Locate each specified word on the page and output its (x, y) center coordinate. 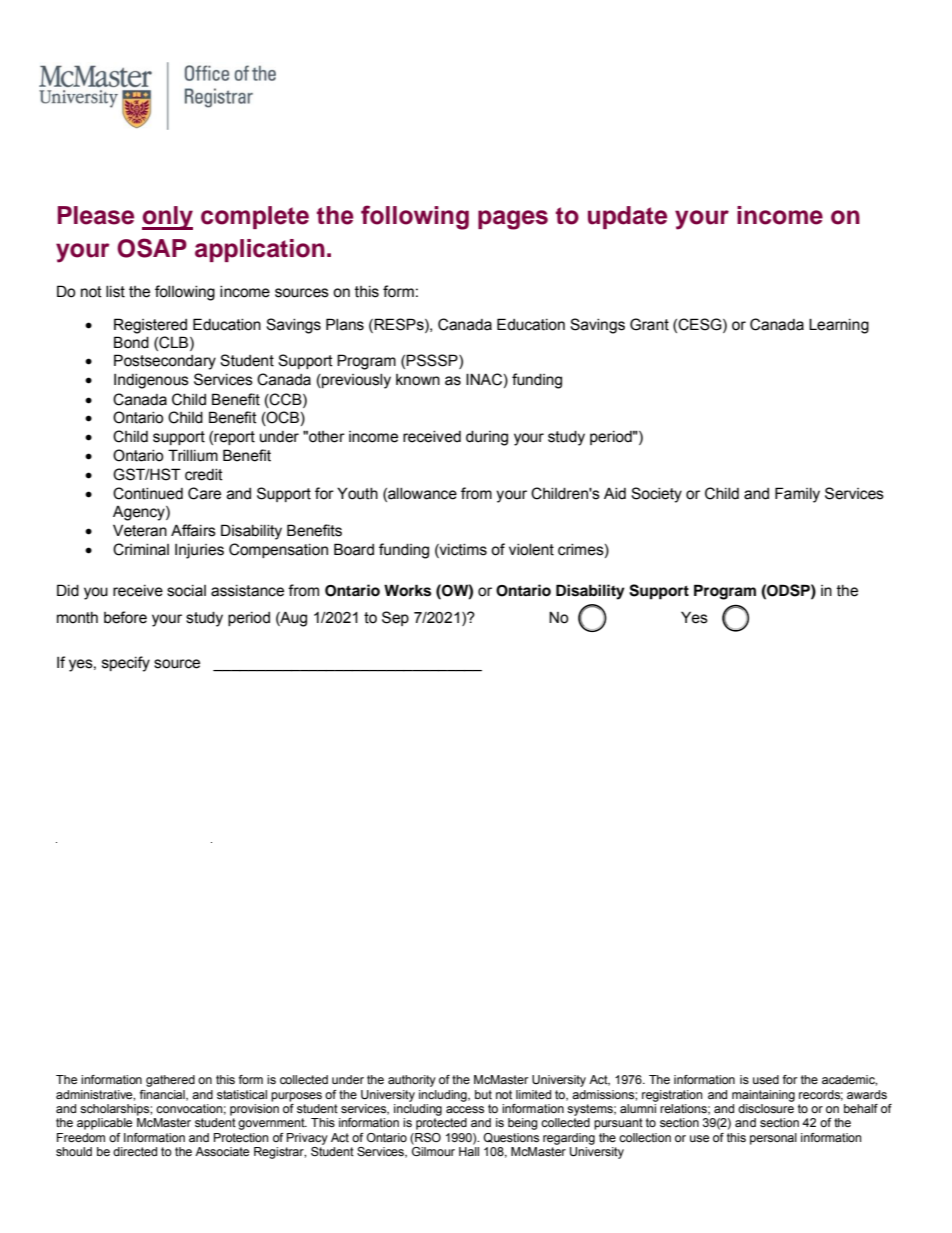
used (766, 1079)
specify (126, 664)
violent (531, 550)
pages (513, 220)
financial (163, 1095)
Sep (395, 618)
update (627, 217)
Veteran (140, 530)
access (465, 1109)
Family (797, 495)
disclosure (766, 1108)
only (167, 218)
